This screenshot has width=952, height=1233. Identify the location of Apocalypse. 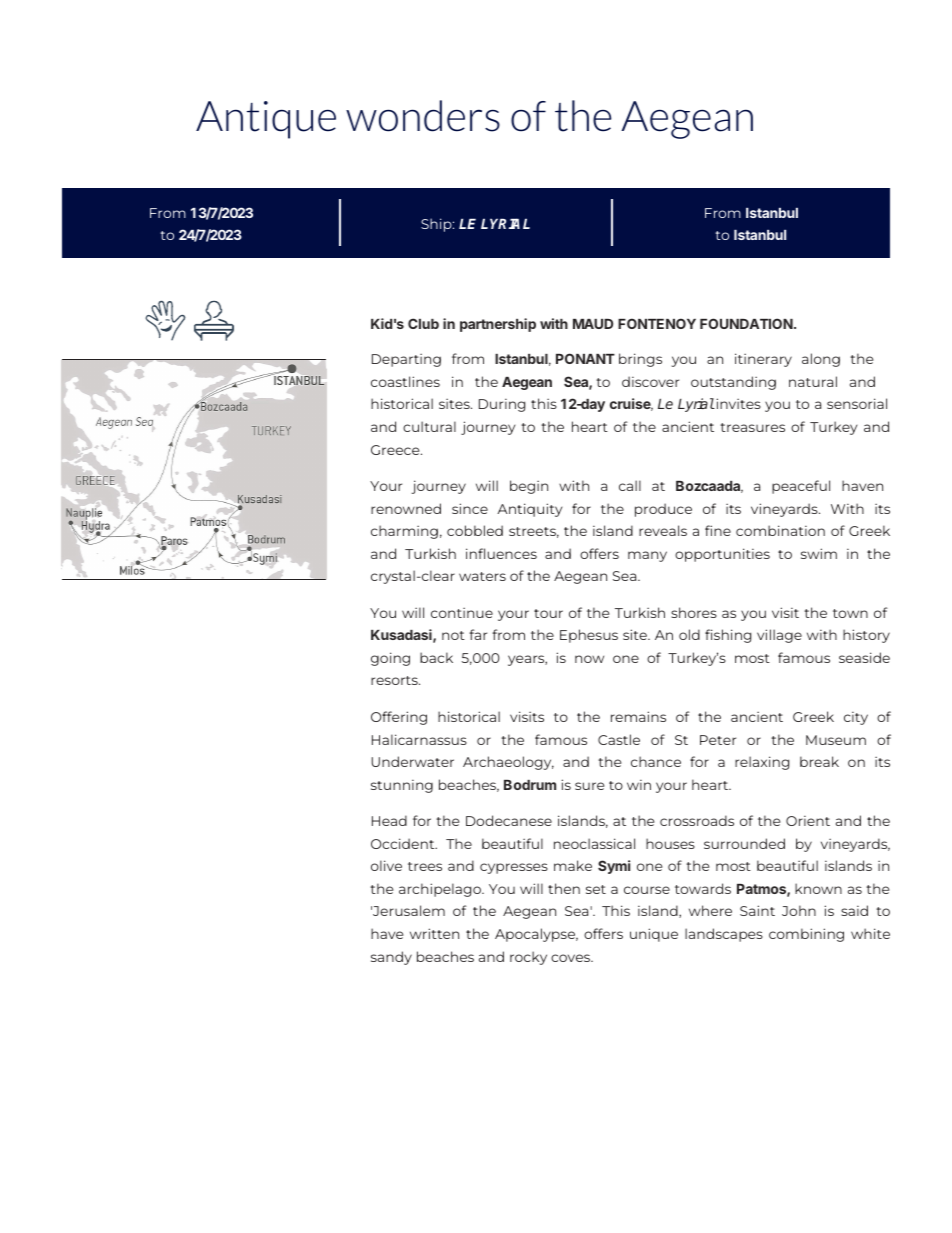
(536, 935).
